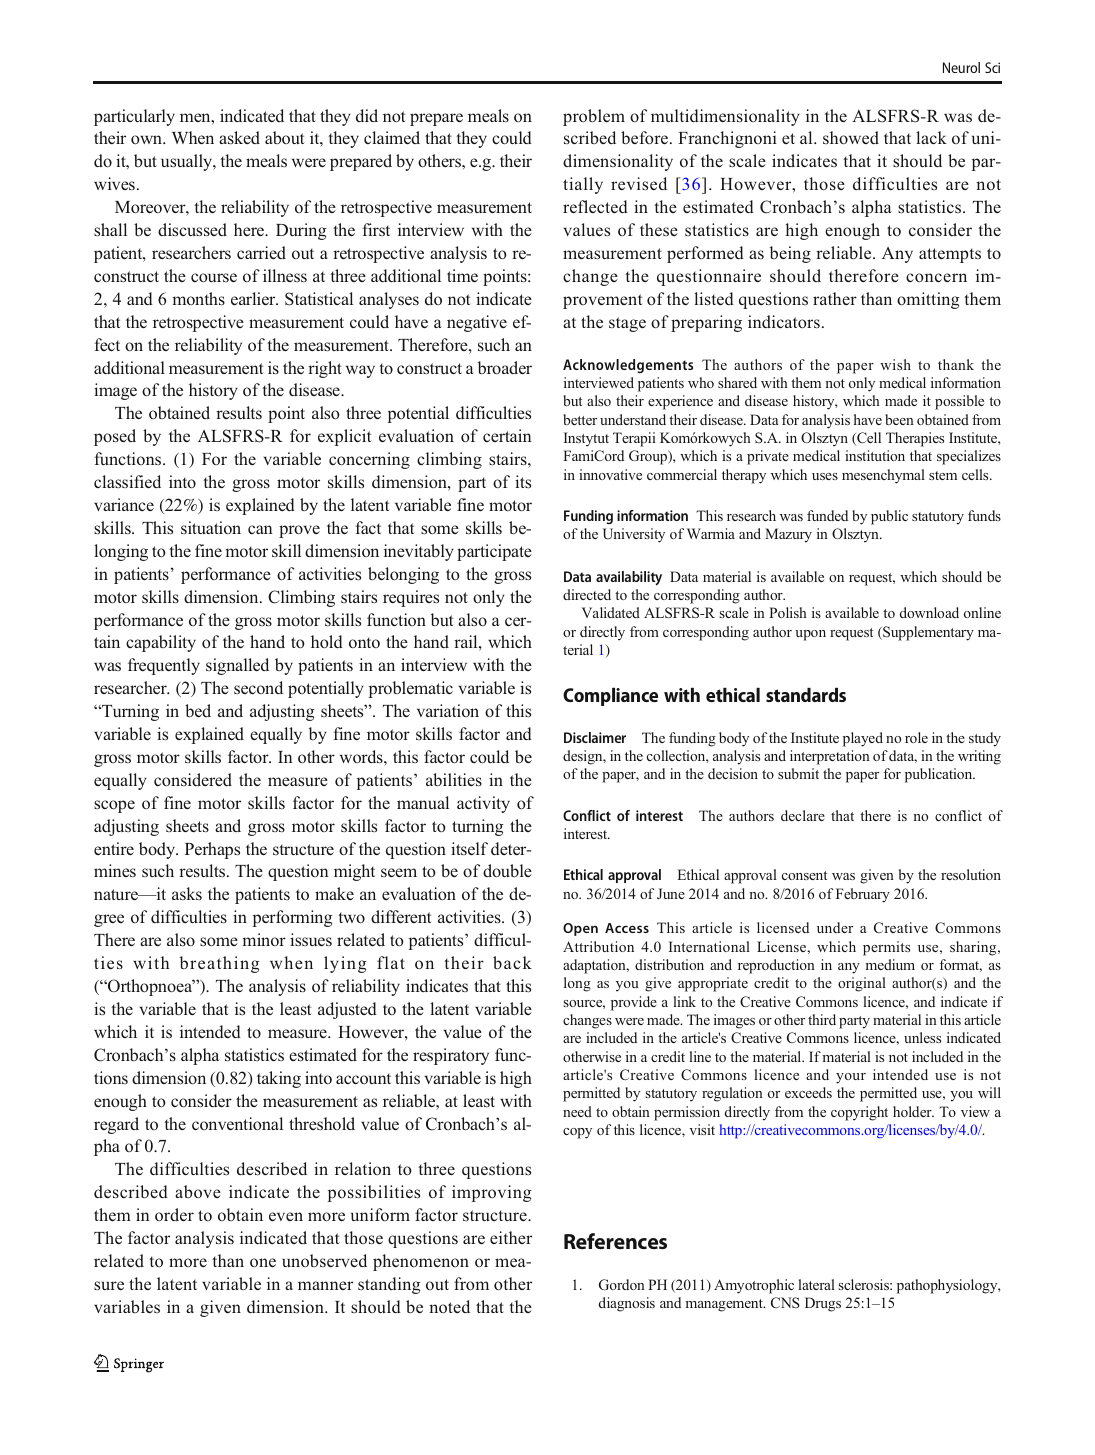  I want to click on better, so click(580, 419).
